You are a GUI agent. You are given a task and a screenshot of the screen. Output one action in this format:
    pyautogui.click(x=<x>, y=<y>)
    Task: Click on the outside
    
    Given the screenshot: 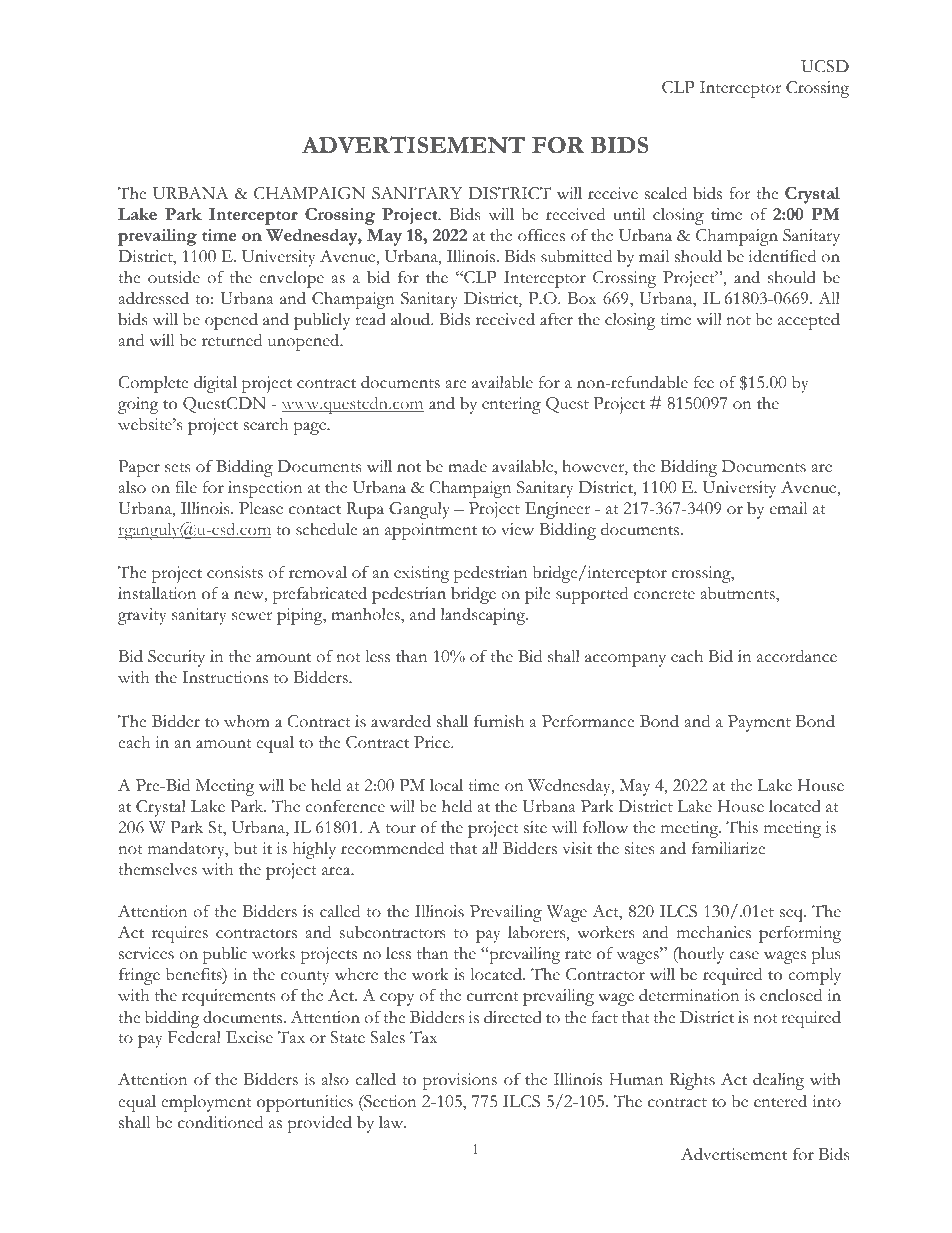 What is the action you would take?
    pyautogui.click(x=174, y=277)
